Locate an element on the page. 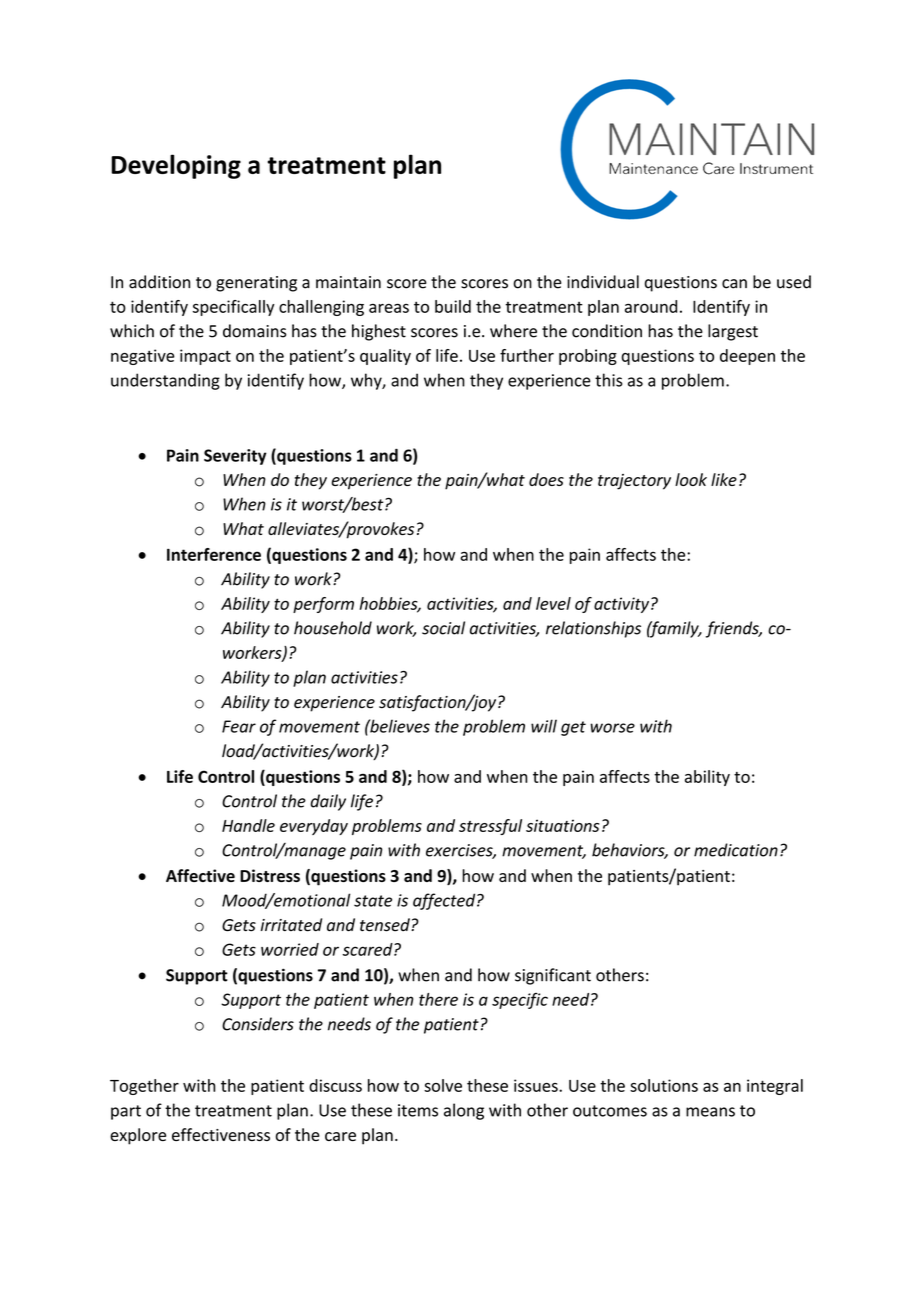 The width and height of the page is (924, 1308). Interference is located at coordinates (214, 554).
